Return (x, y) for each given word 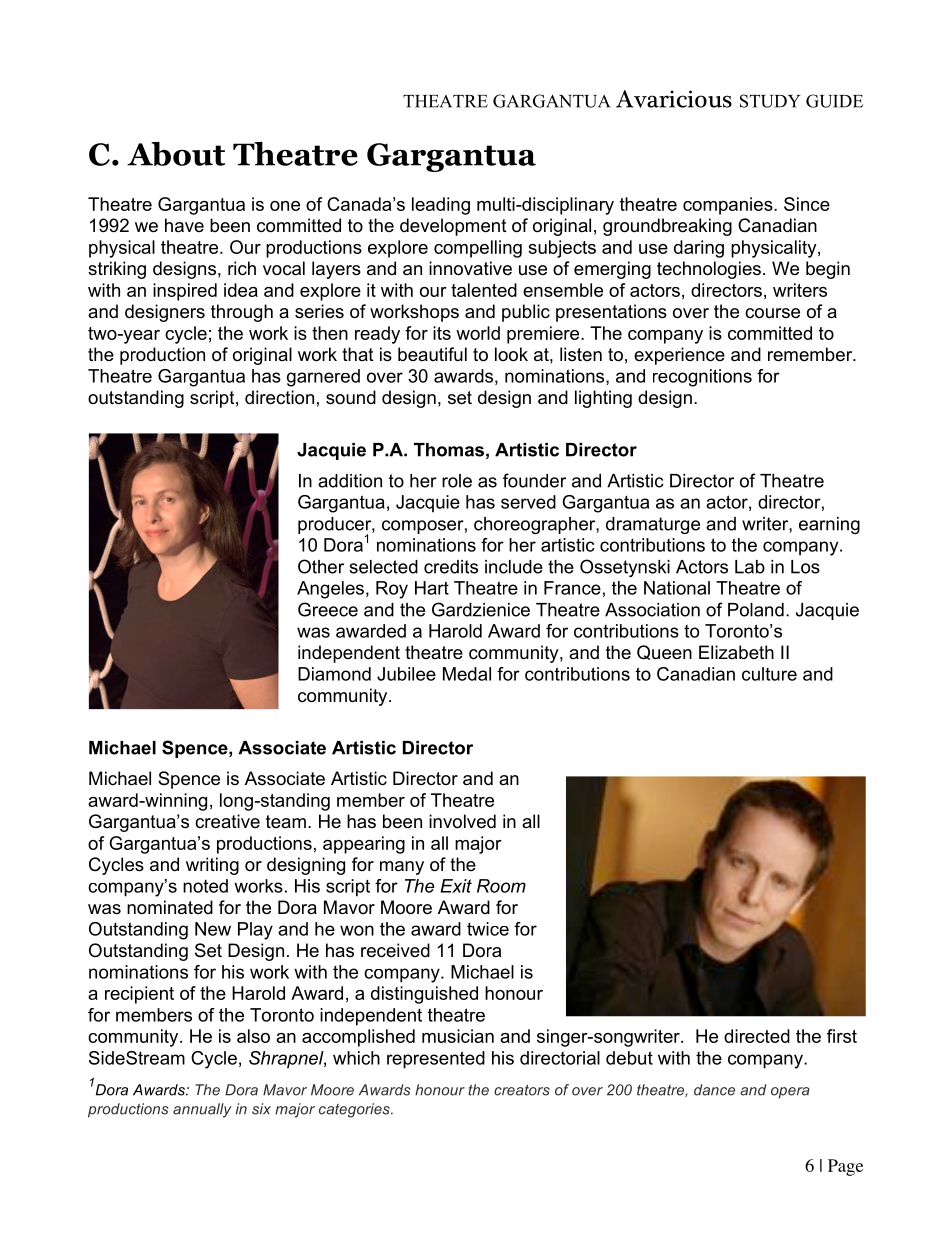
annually (202, 1110)
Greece (328, 609)
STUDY (770, 101)
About (176, 154)
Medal (467, 674)
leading (441, 206)
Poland (756, 610)
